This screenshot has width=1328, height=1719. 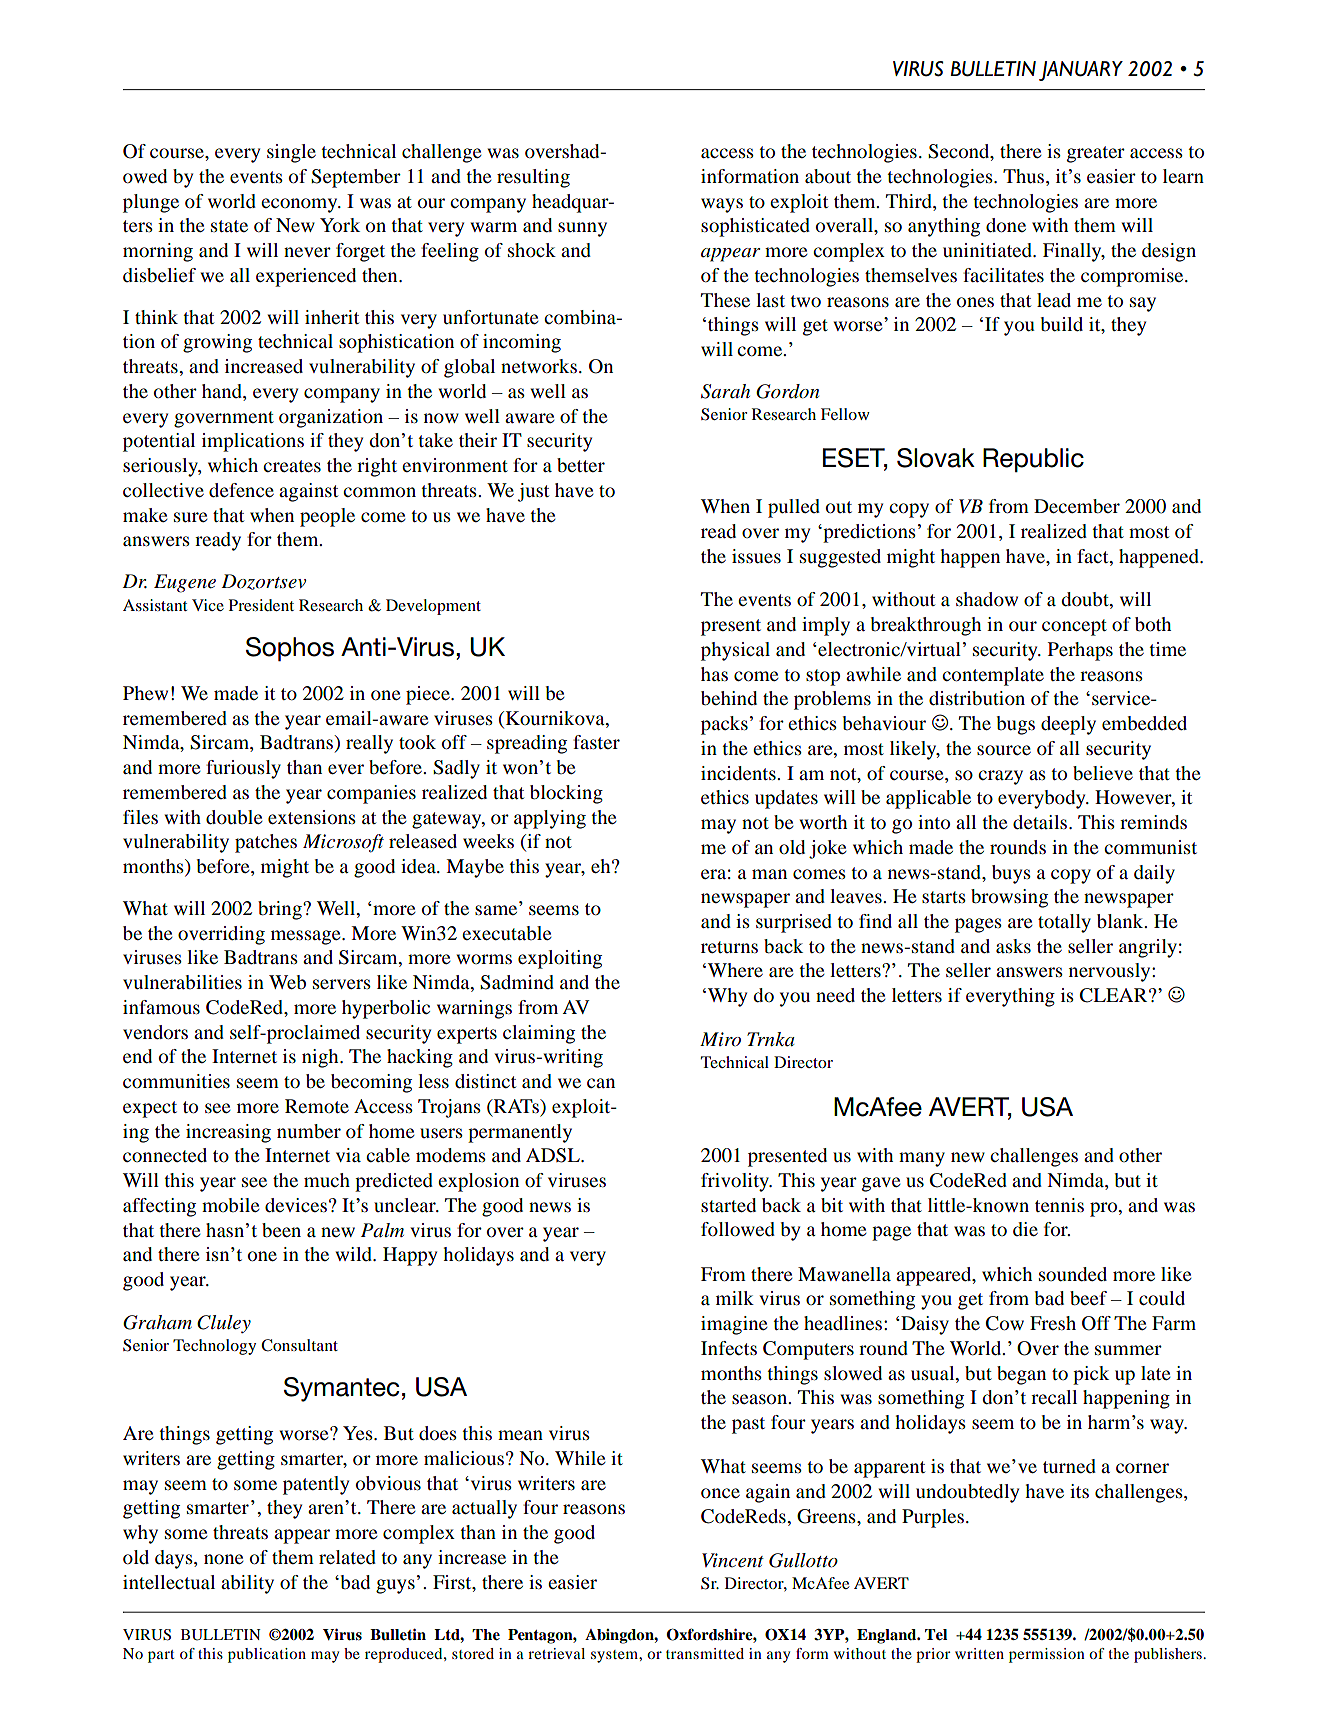 I want to click on single, so click(x=291, y=153).
